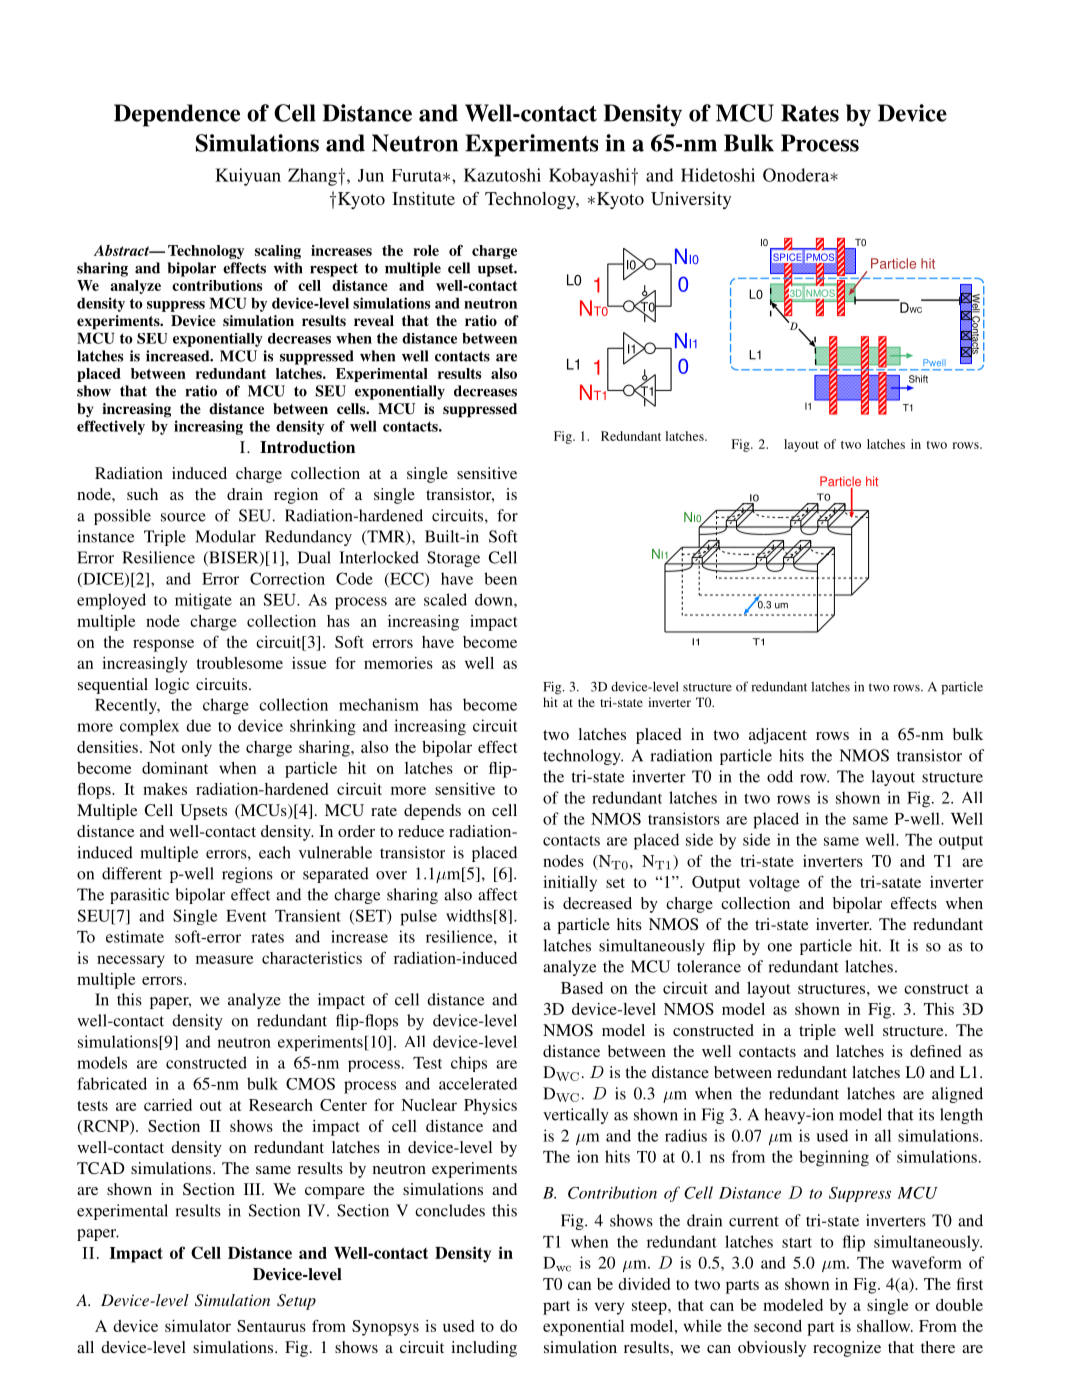 This document has height=1398, width=1081. I want to click on Dependence, so click(177, 115).
